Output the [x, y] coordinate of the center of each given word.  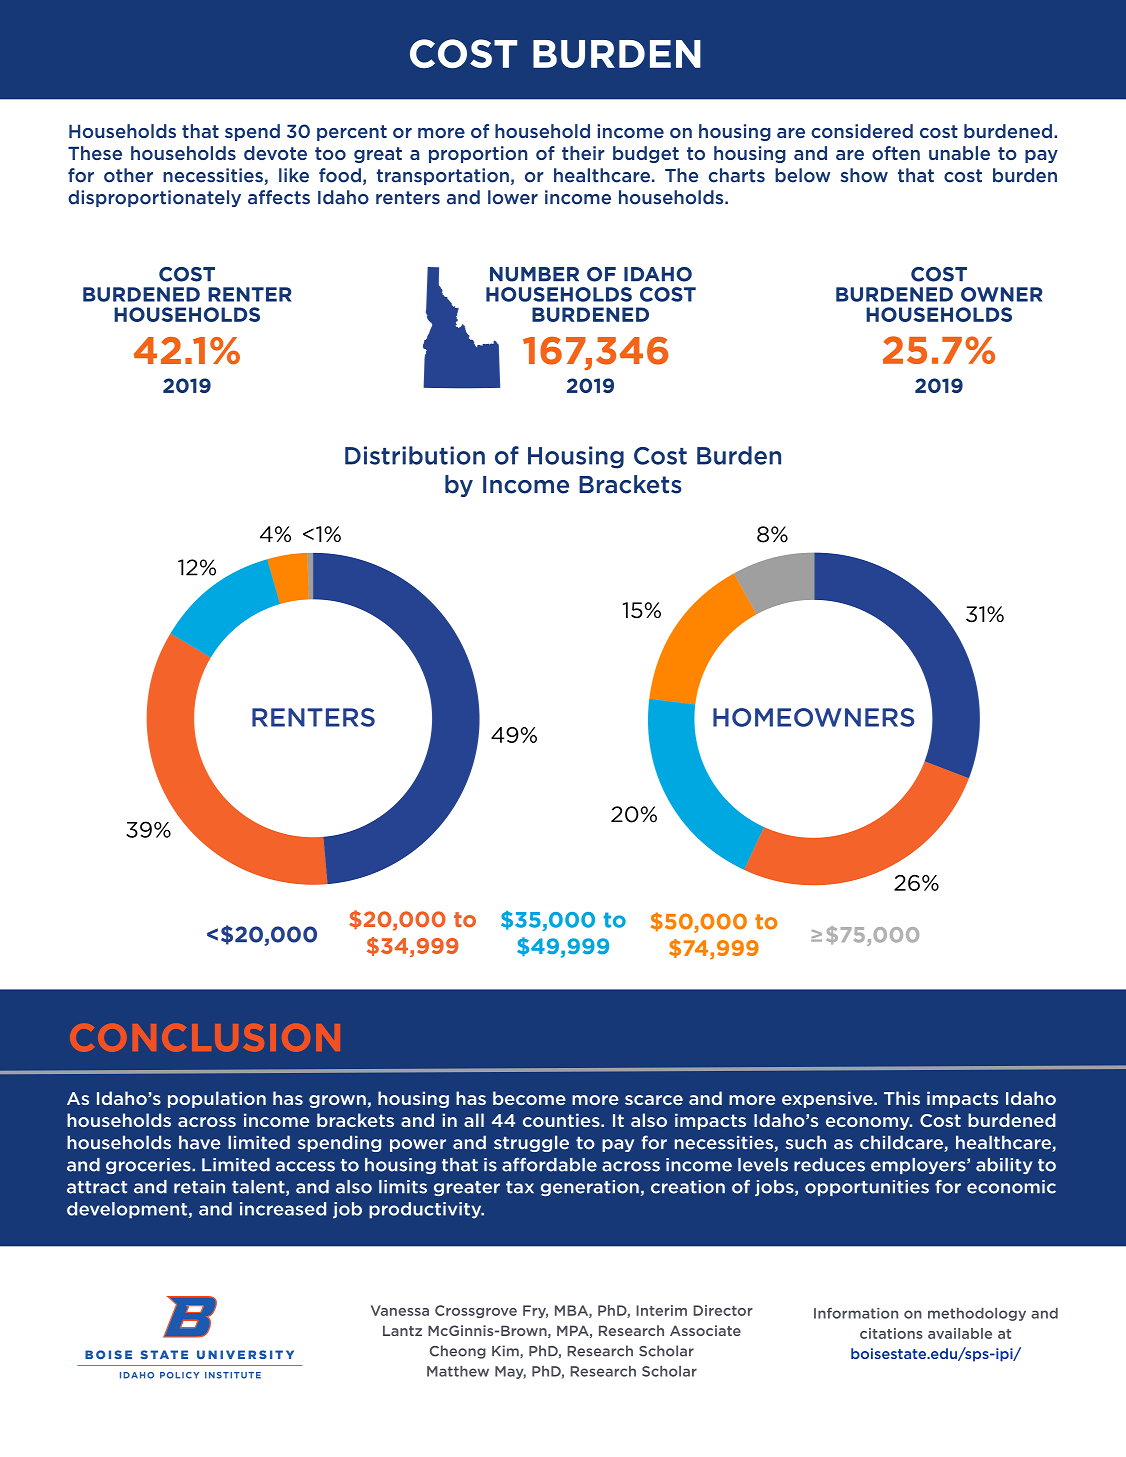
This [902, 1098]
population [217, 1099]
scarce [654, 1100]
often [896, 153]
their [583, 153]
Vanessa [400, 1310]
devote [275, 153]
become [529, 1098]
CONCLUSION [205, 1038]
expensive [828, 1099]
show [864, 175]
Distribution [415, 455]
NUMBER [534, 274]
